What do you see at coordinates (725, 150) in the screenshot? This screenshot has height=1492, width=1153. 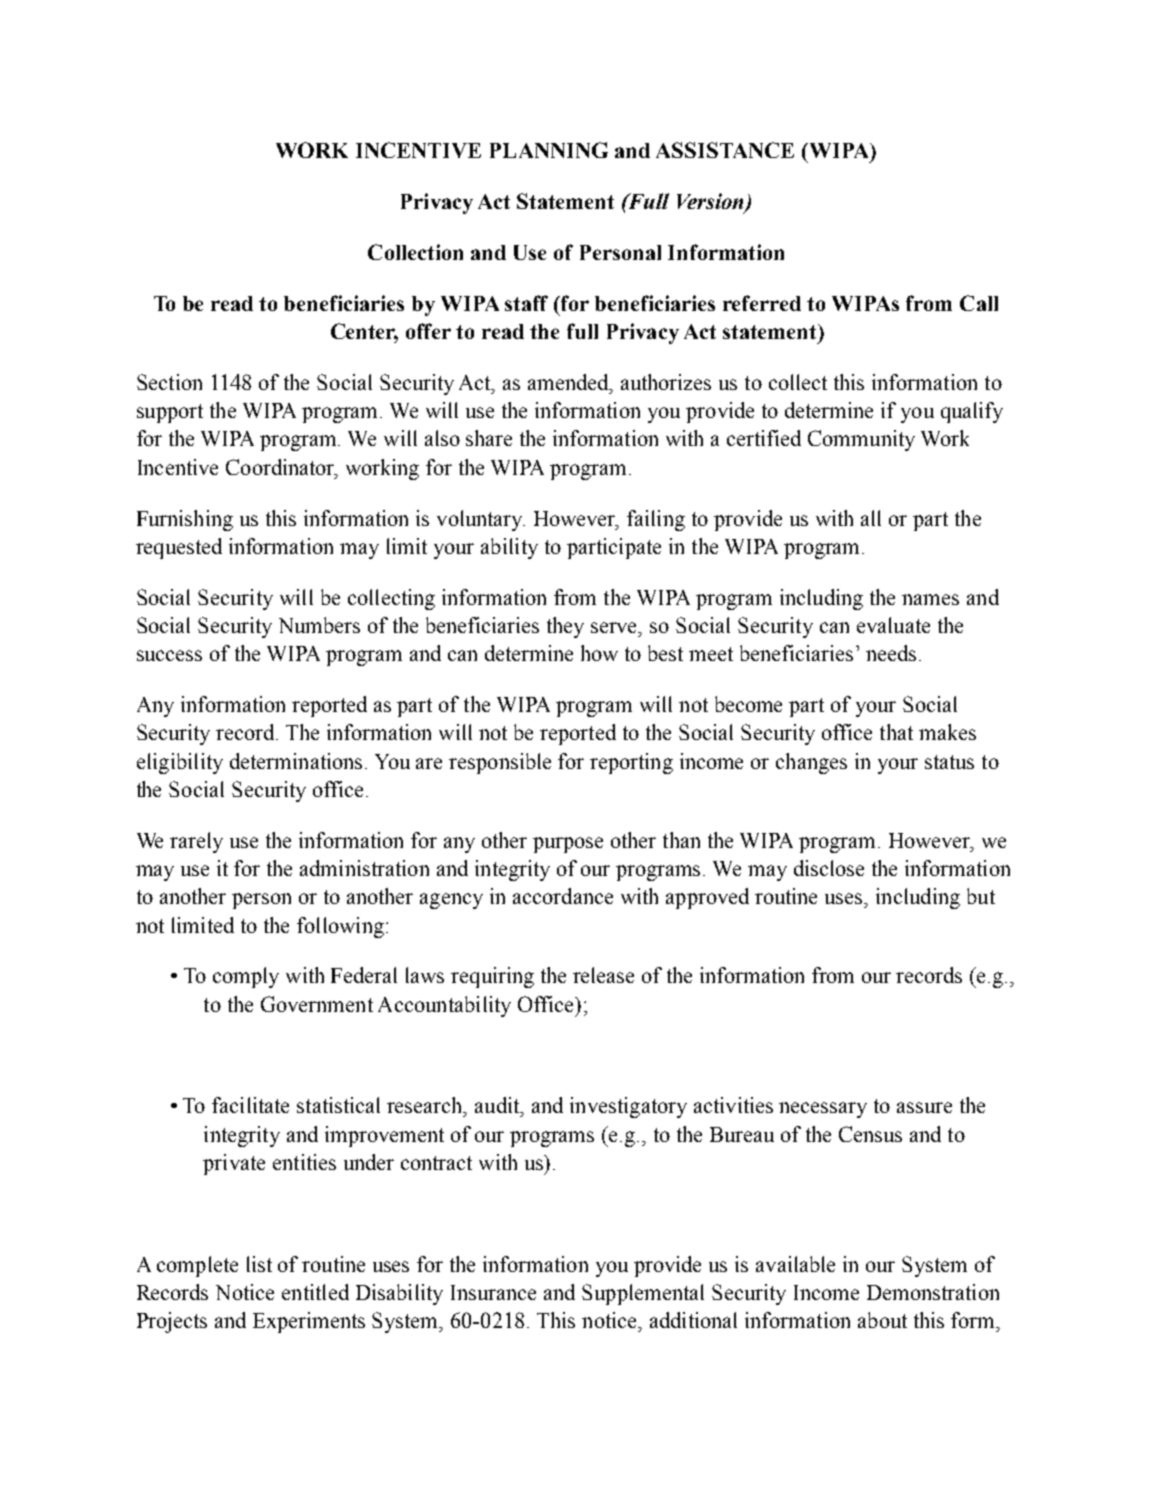 I see `ASSISTANCE` at bounding box center [725, 150].
